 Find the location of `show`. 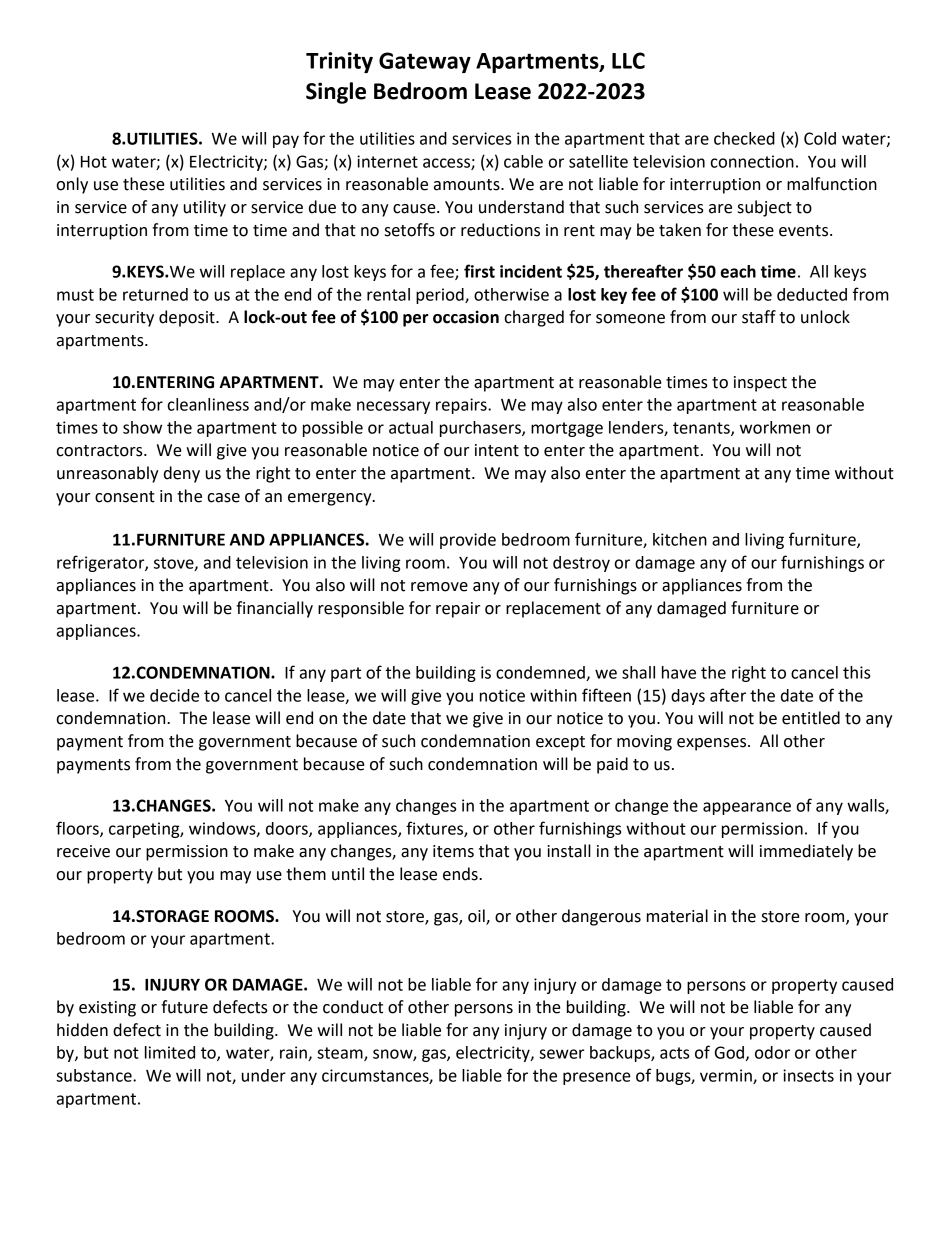

show is located at coordinates (142, 427).
